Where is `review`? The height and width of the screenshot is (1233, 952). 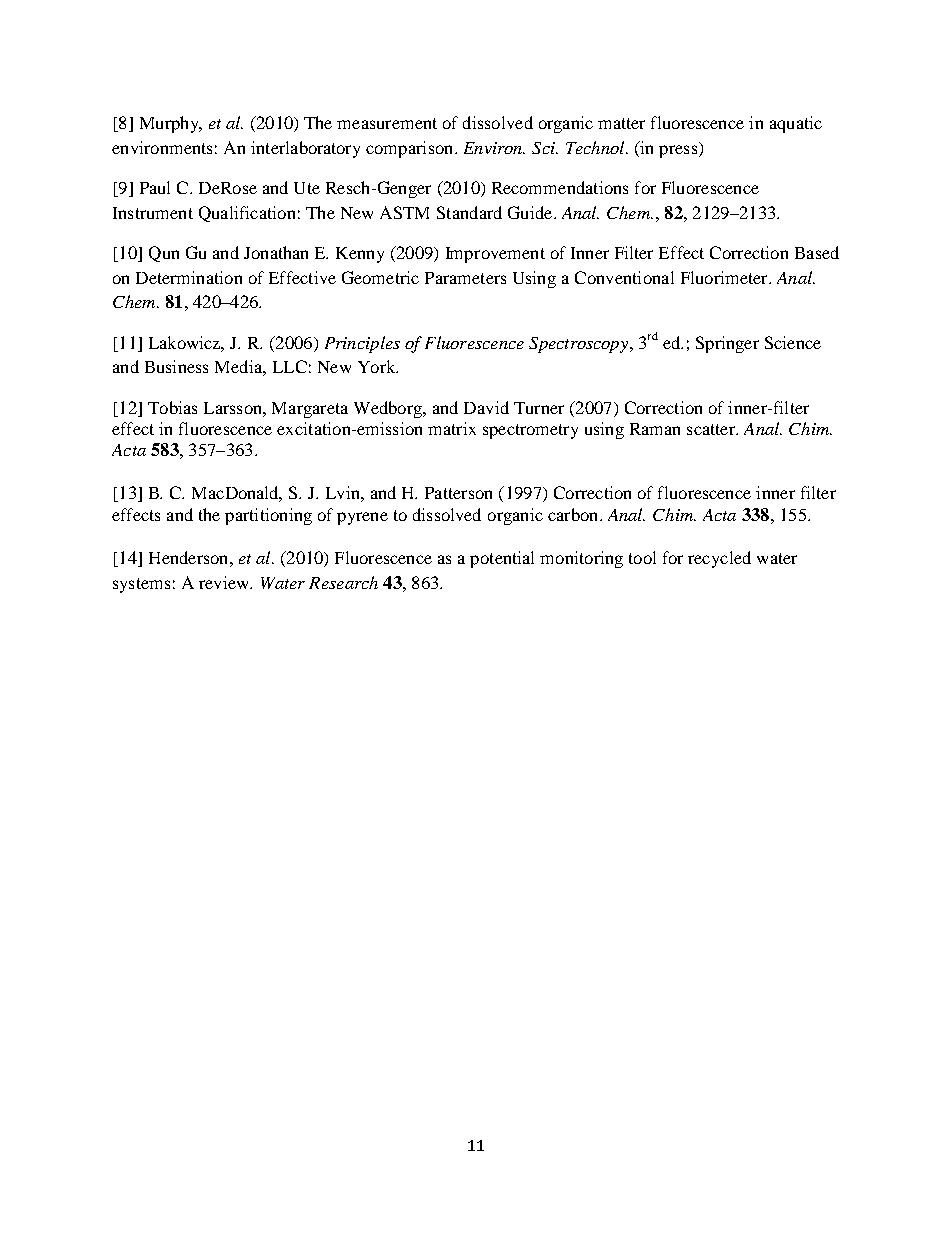
review is located at coordinates (225, 582).
